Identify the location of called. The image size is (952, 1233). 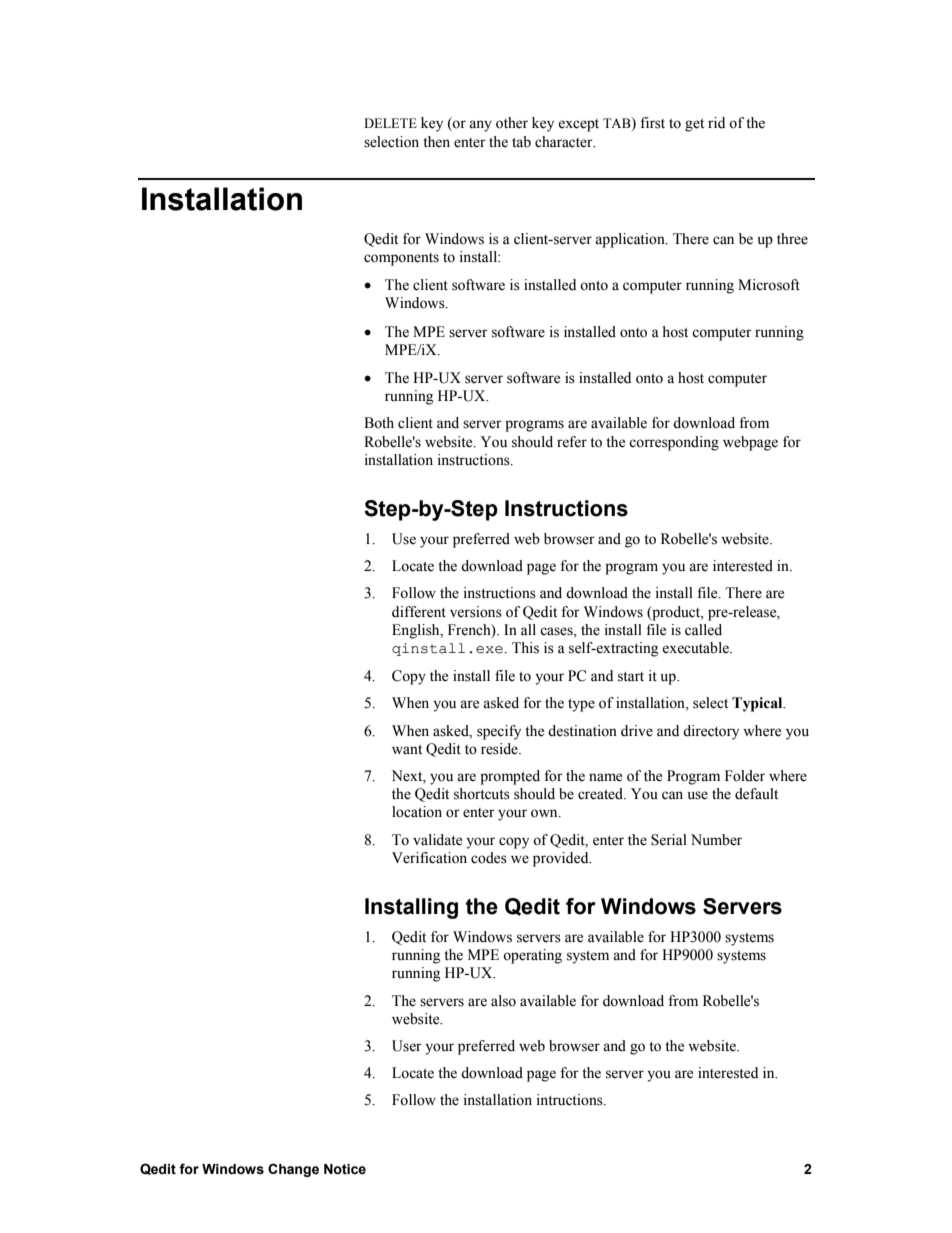
(703, 630).
